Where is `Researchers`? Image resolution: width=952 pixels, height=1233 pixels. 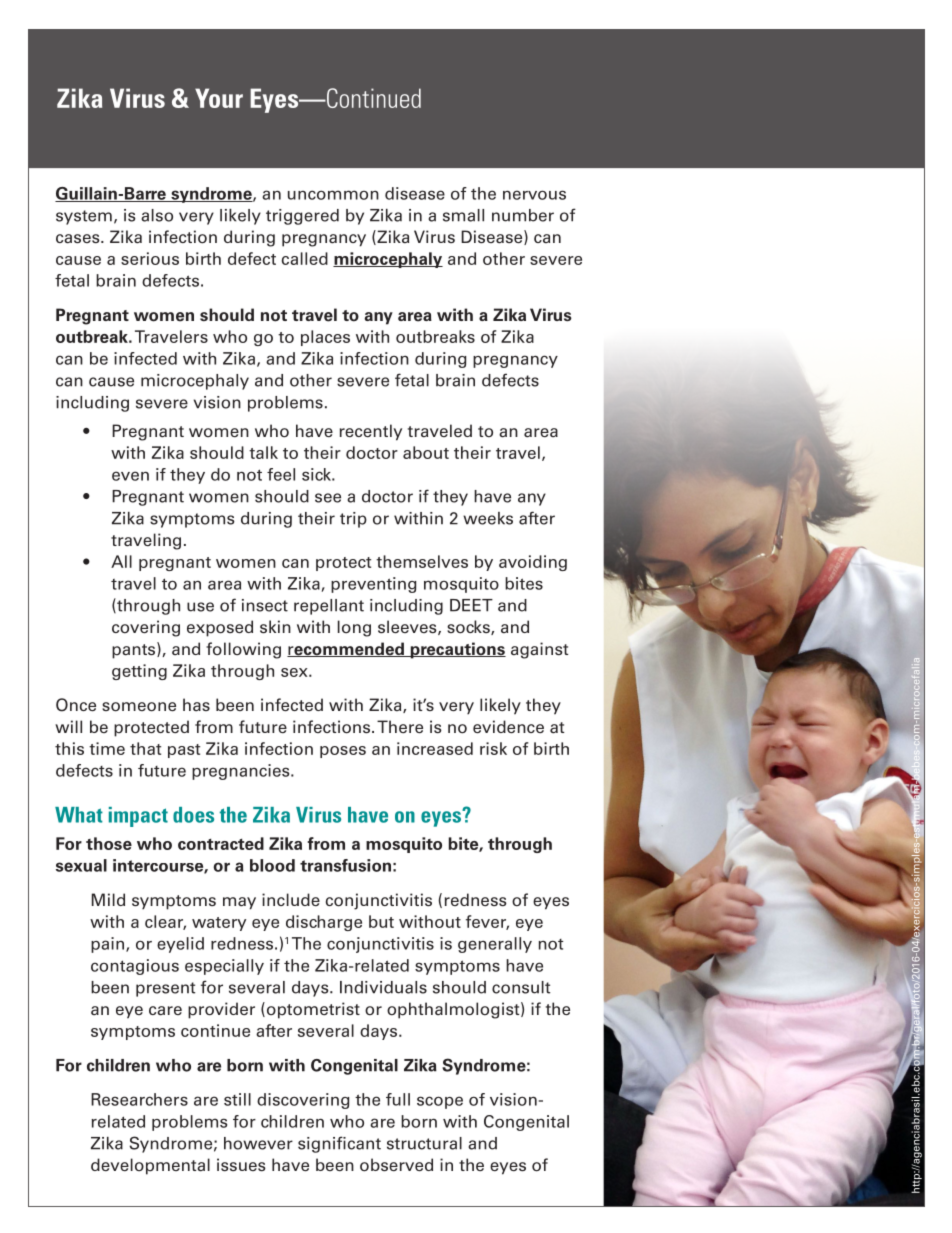 Researchers is located at coordinates (139, 1099).
